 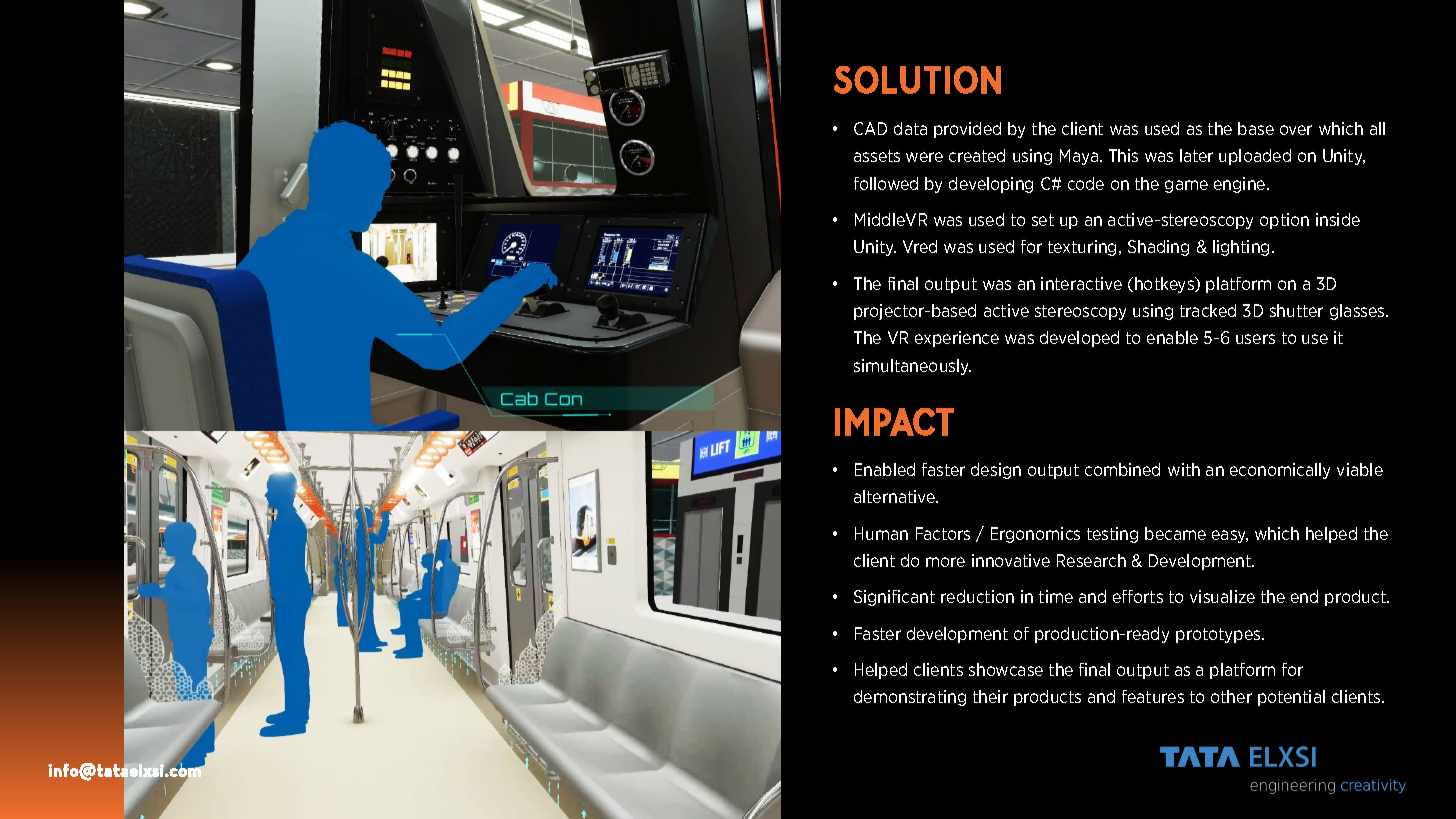 I want to click on SOLUTION, so click(x=917, y=80).
